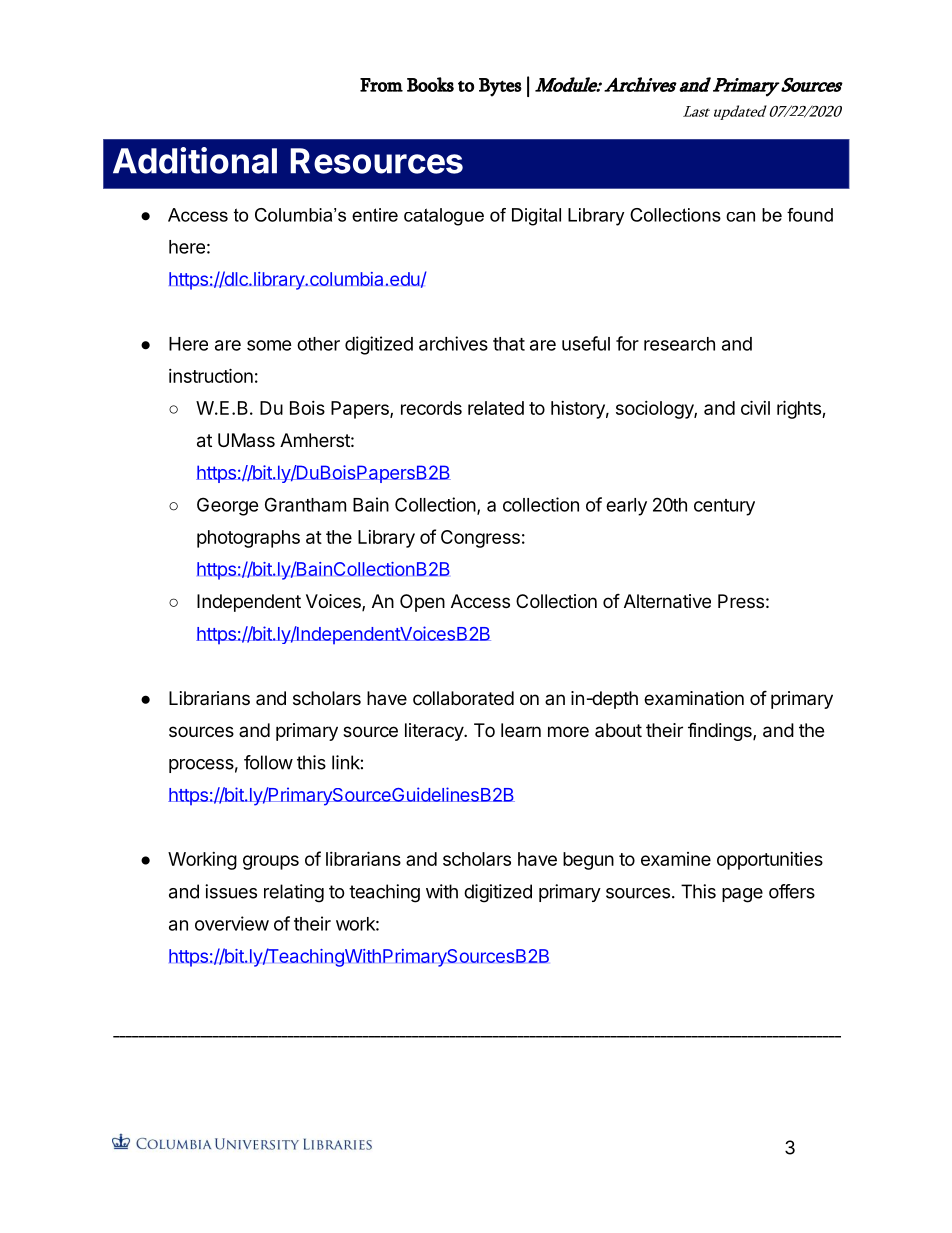 The height and width of the image is (1233, 952). Describe the element at coordinates (294, 893) in the image. I see `relating` at that location.
